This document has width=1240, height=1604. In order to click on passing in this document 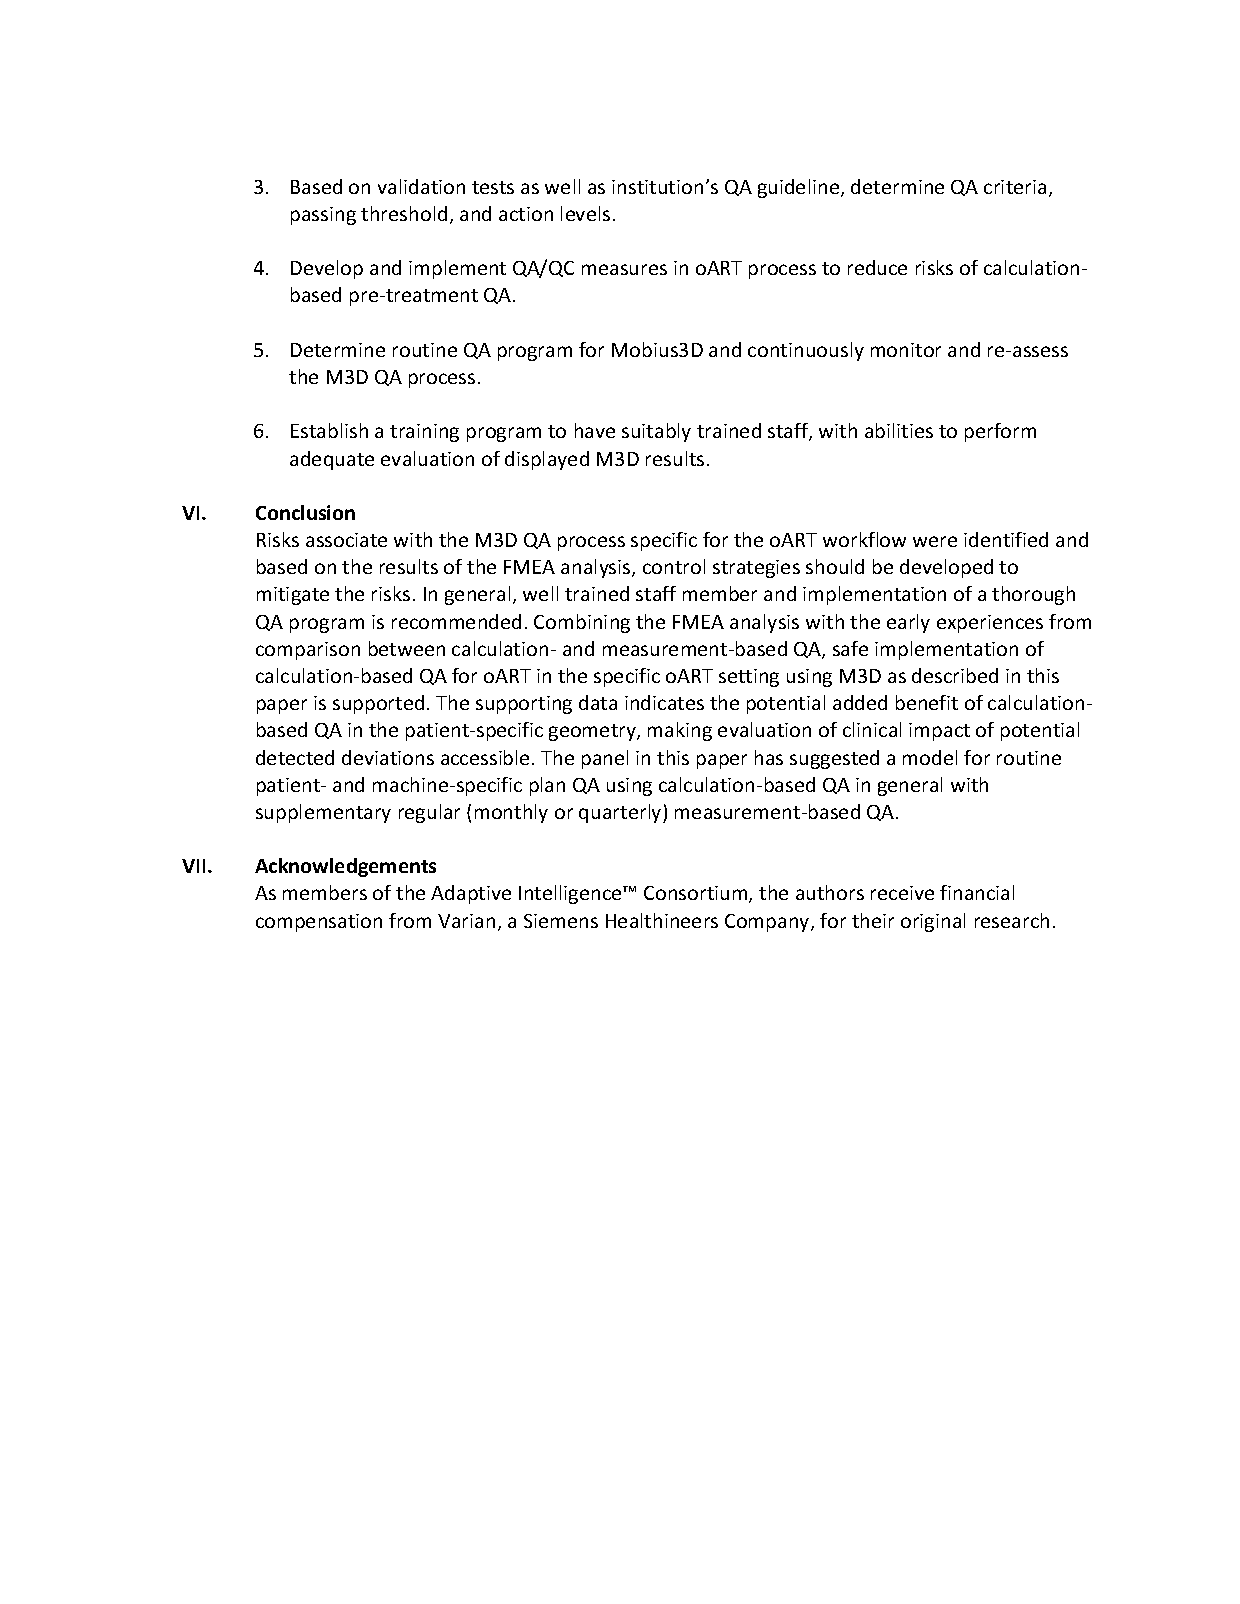, I will do `click(323, 216)`.
